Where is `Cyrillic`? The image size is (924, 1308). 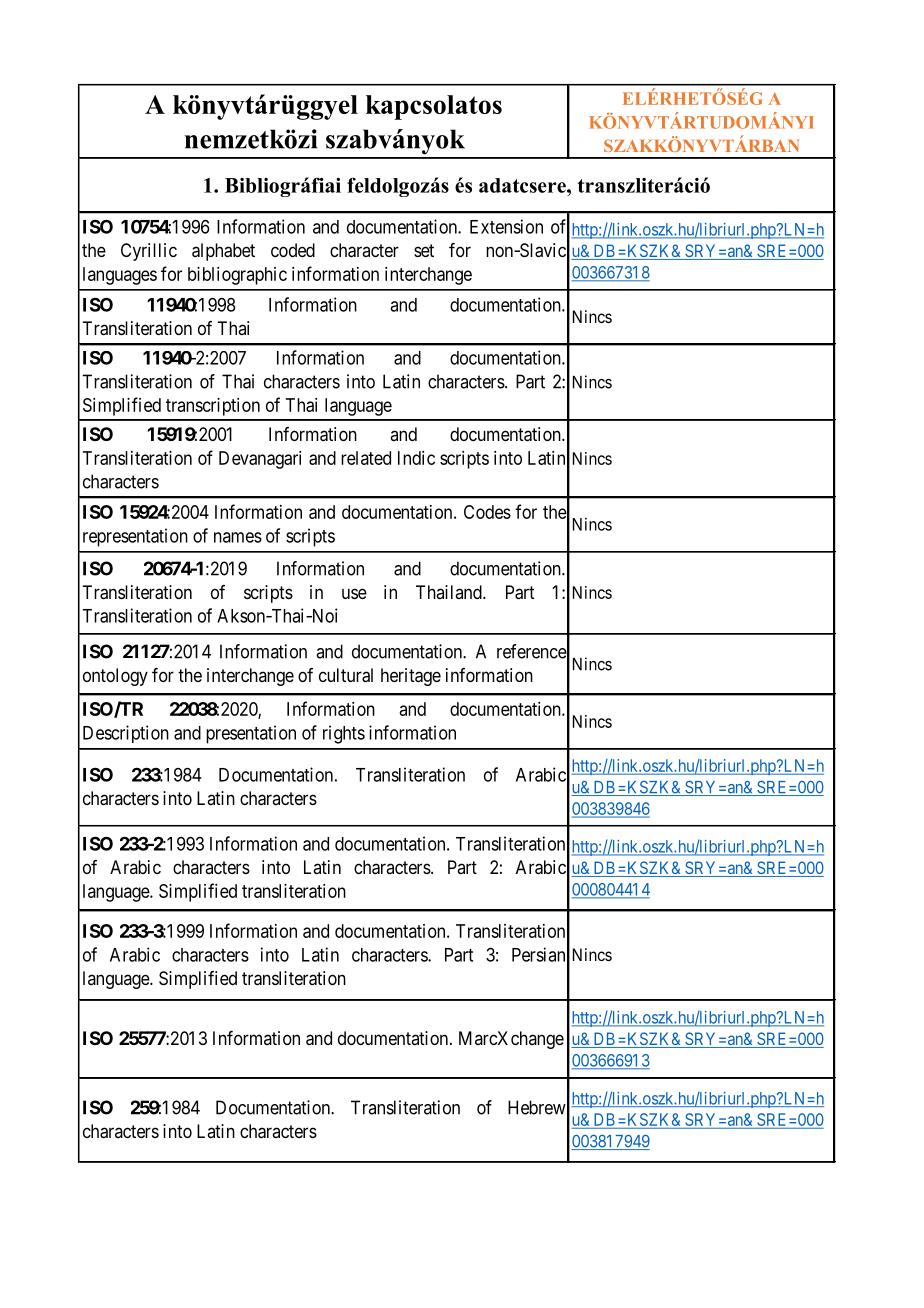
Cyrillic is located at coordinates (149, 252).
